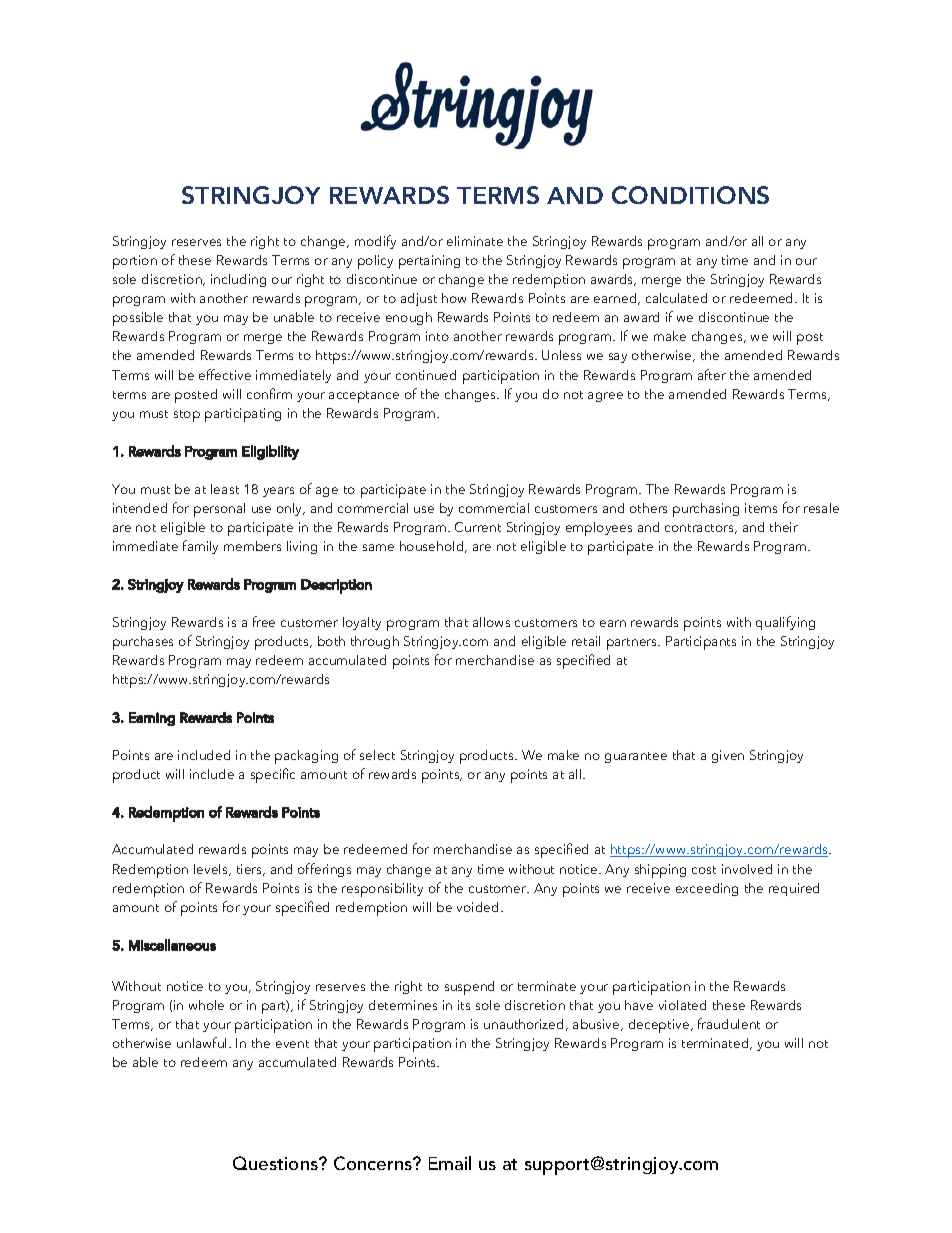 Image resolution: width=952 pixels, height=1233 pixels. What do you see at coordinates (276, 1163) in the screenshot?
I see `Questions` at bounding box center [276, 1163].
